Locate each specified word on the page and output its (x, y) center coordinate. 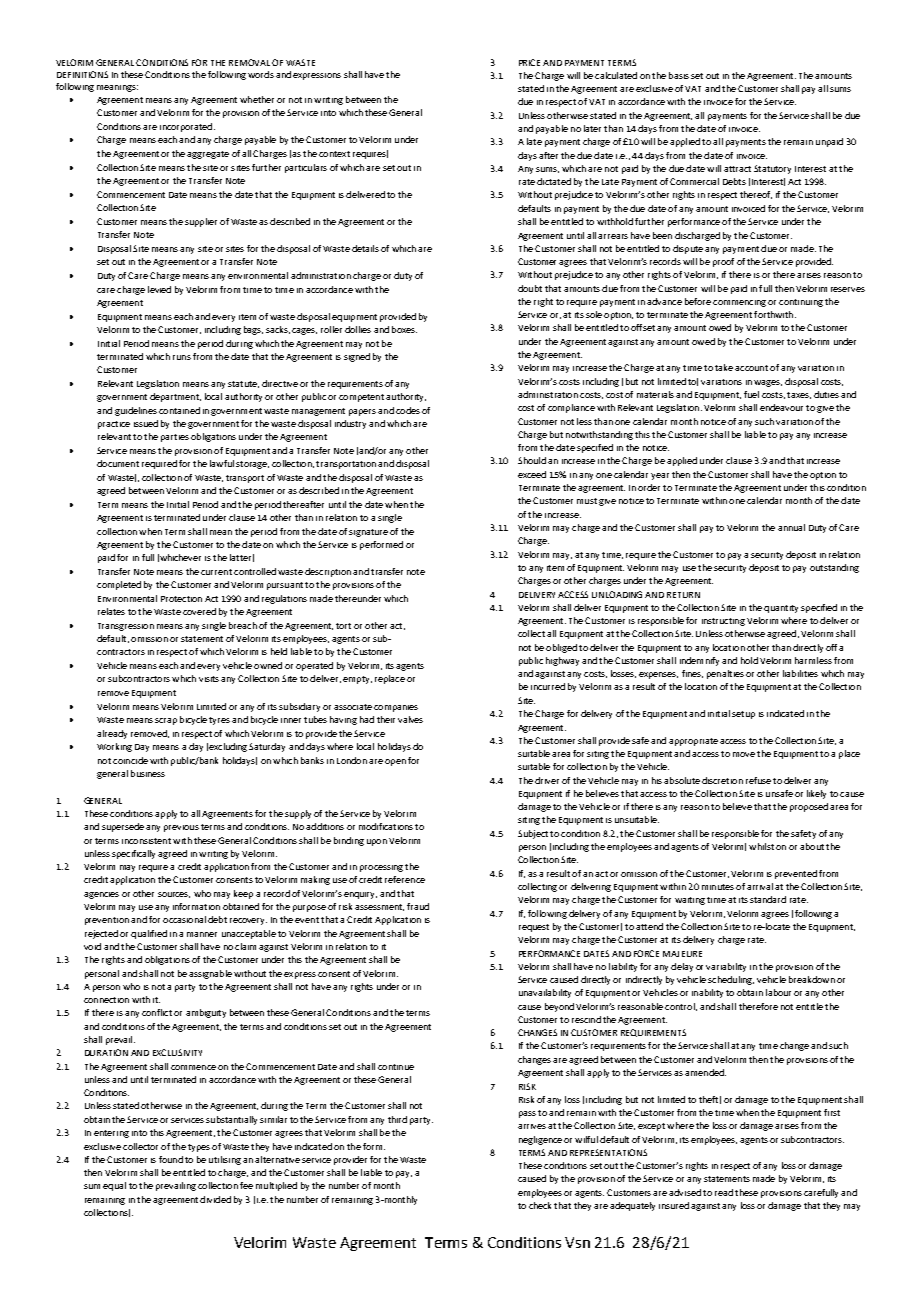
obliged (561, 648)
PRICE (529, 62)
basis (679, 75)
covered (199, 611)
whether (257, 99)
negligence (540, 1140)
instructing (723, 622)
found (171, 1159)
